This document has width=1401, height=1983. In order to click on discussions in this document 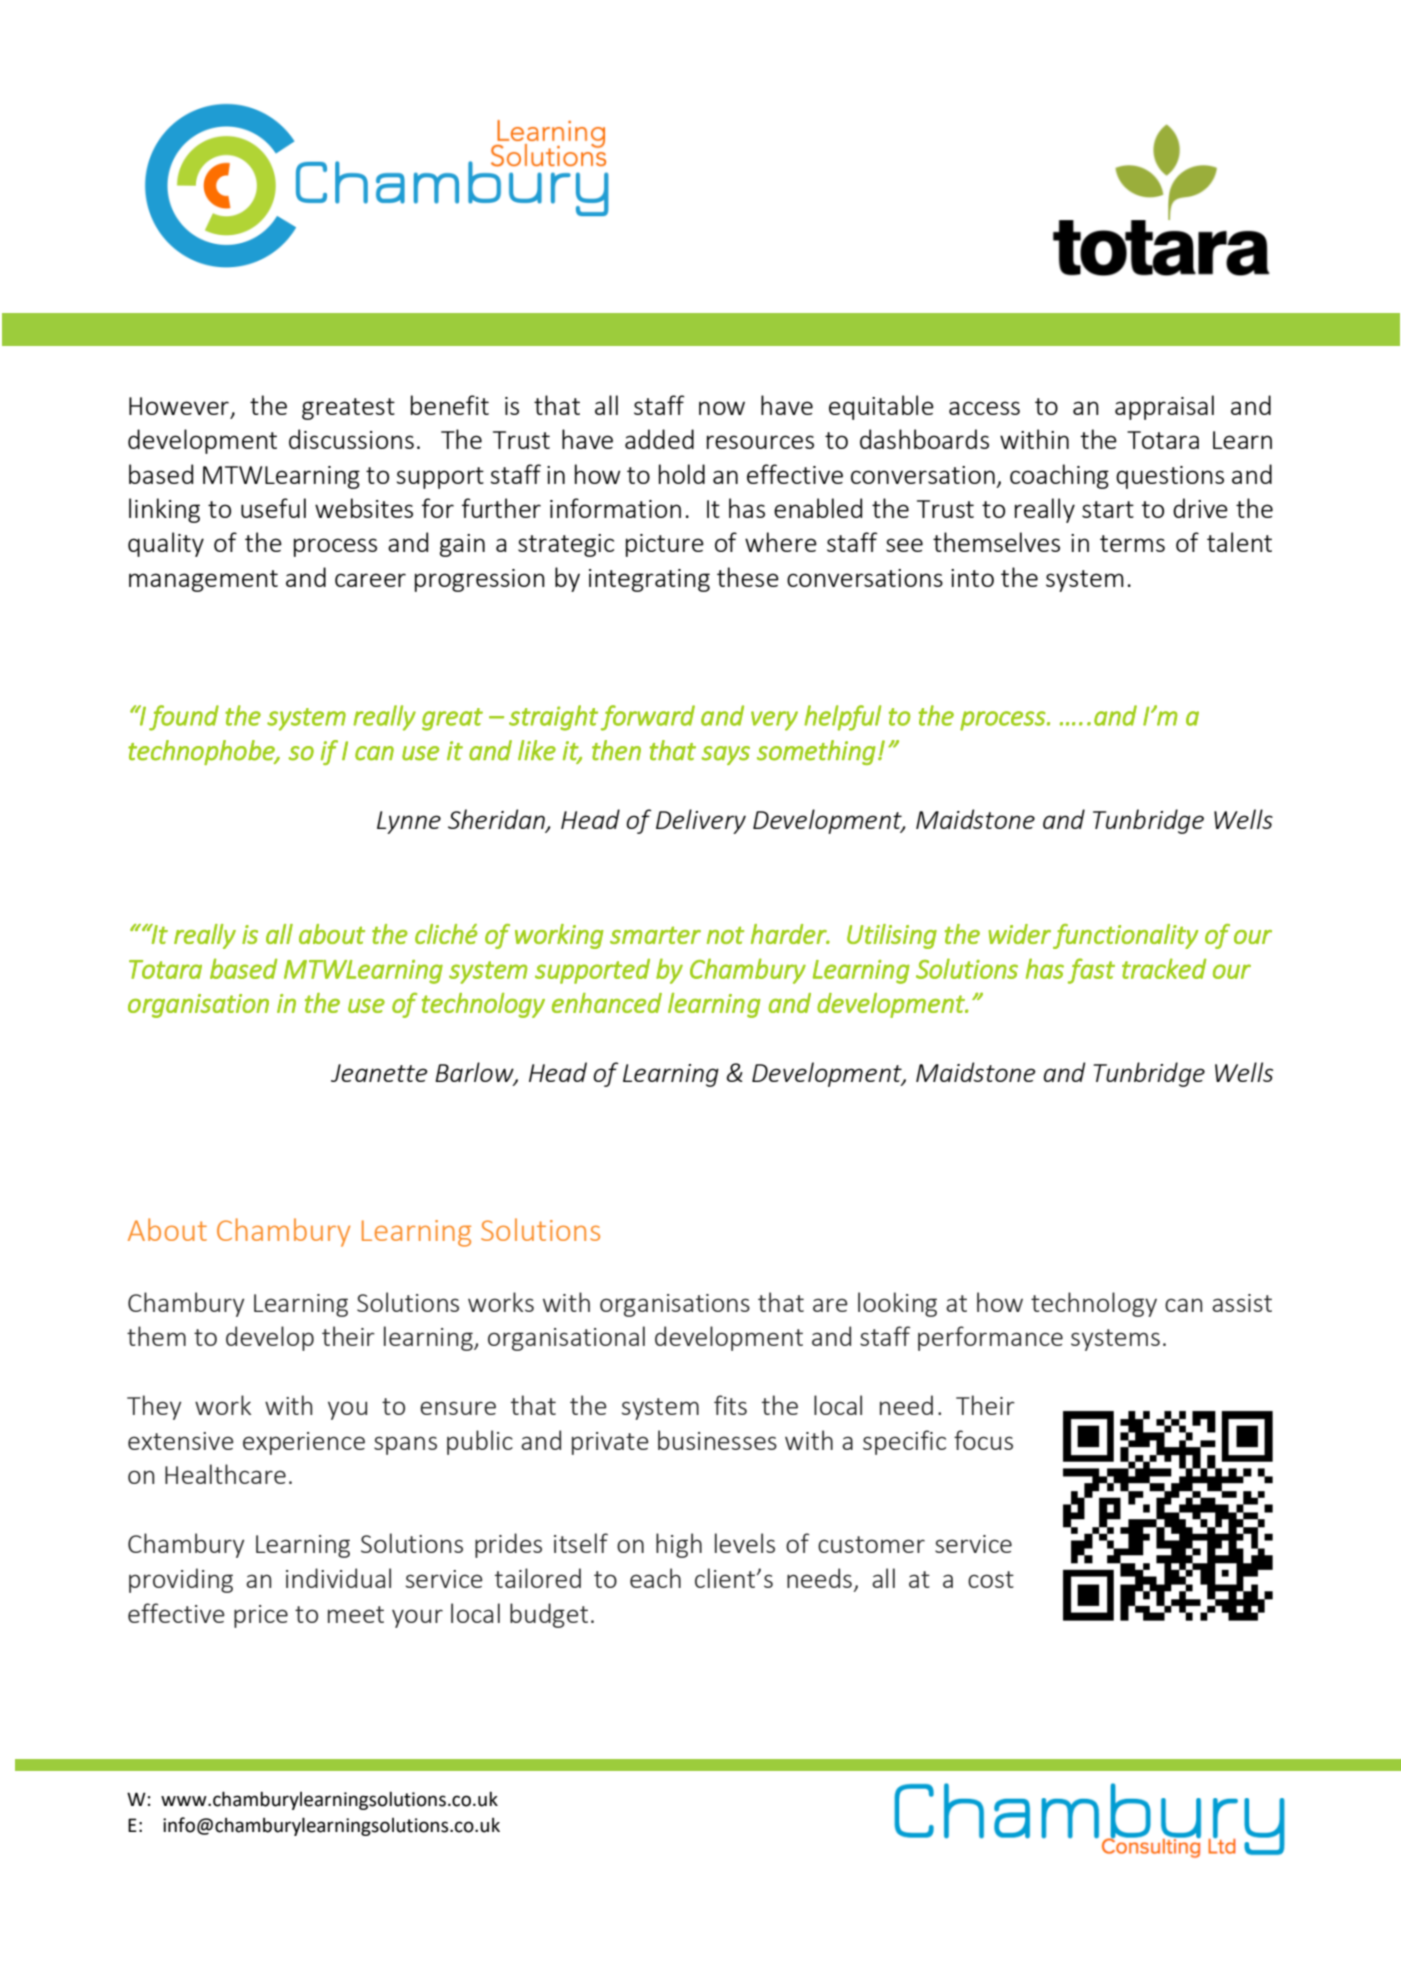, I will do `click(351, 439)`.
